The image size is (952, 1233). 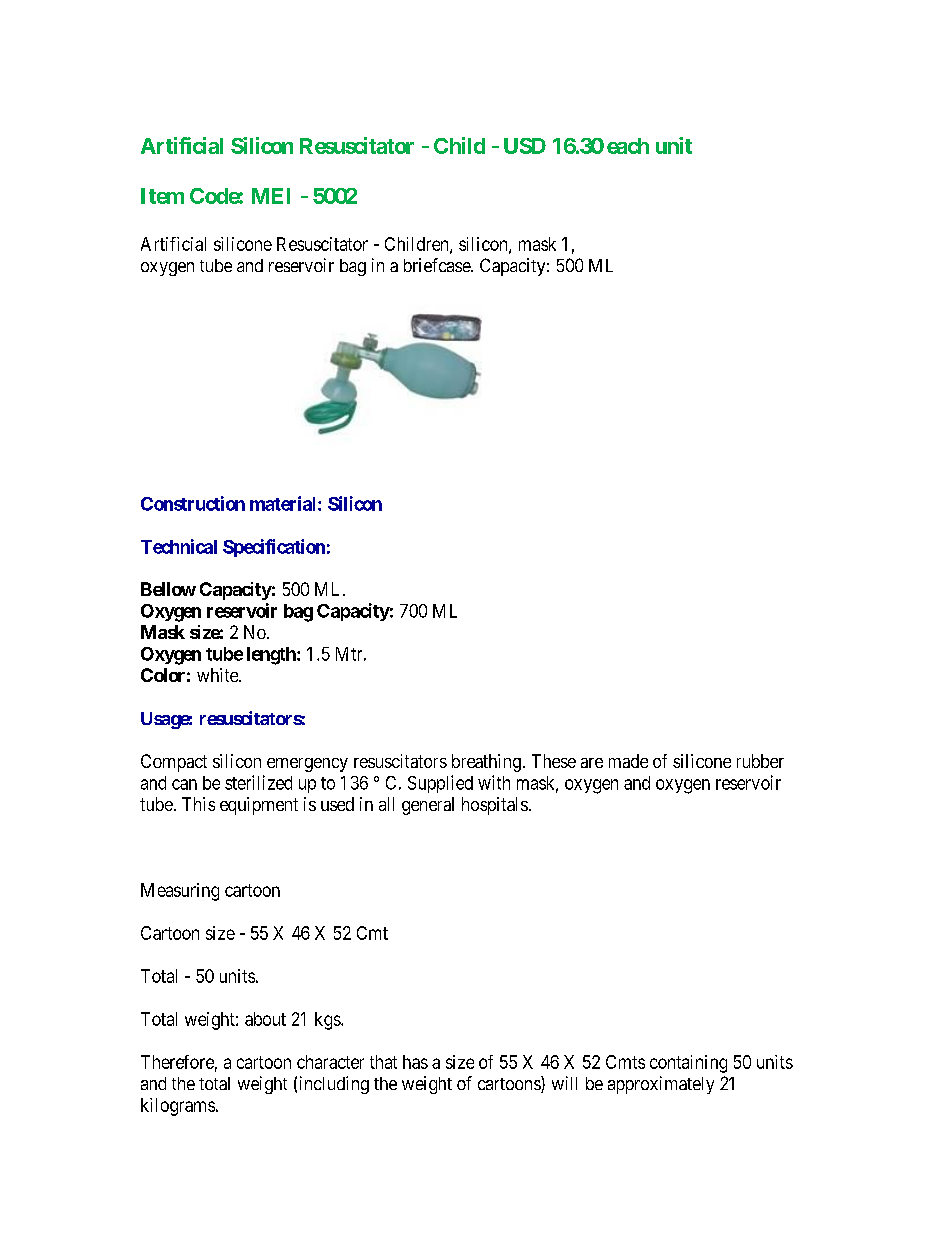 What do you see at coordinates (428, 806) in the screenshot?
I see `general` at bounding box center [428, 806].
